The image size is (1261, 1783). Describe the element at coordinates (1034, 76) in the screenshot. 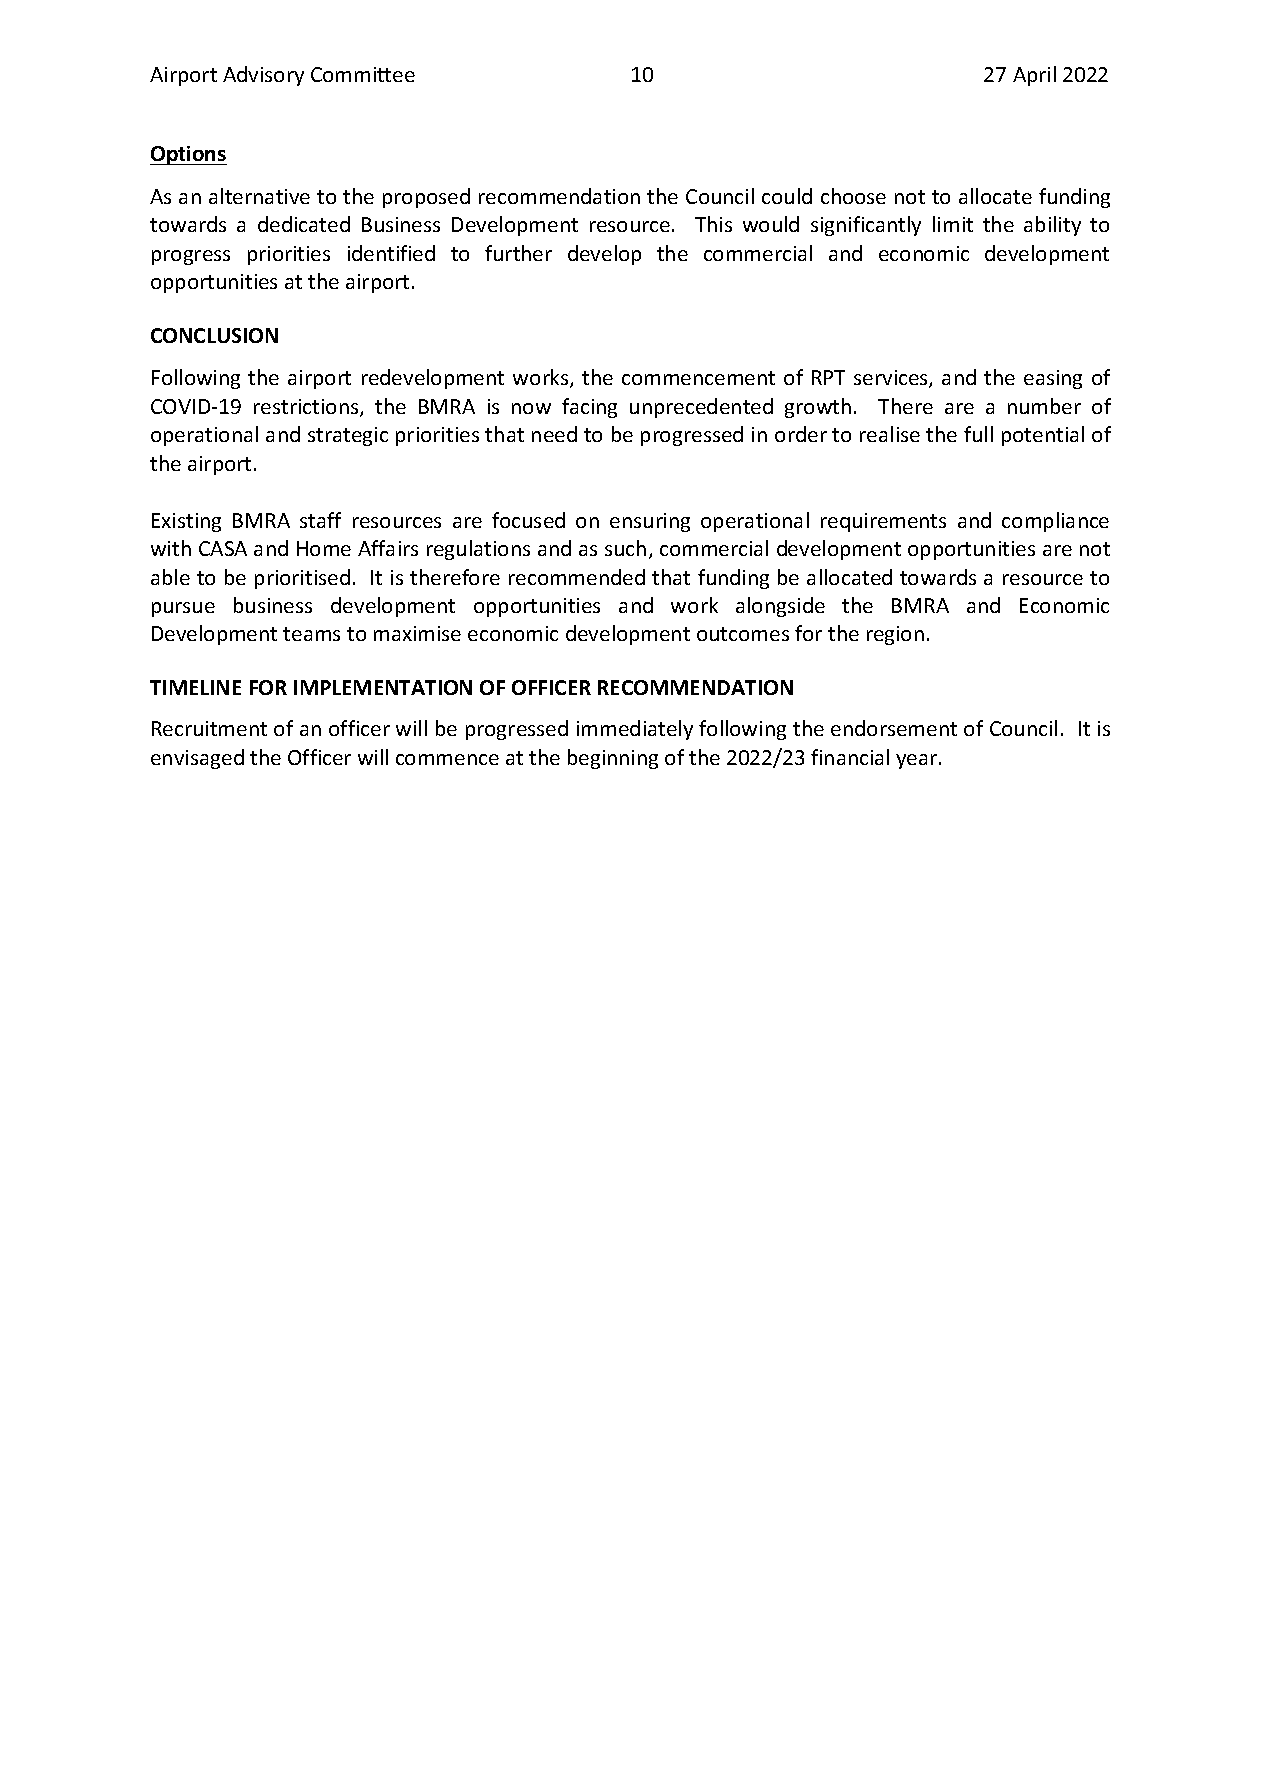

I see `April` at that location.
